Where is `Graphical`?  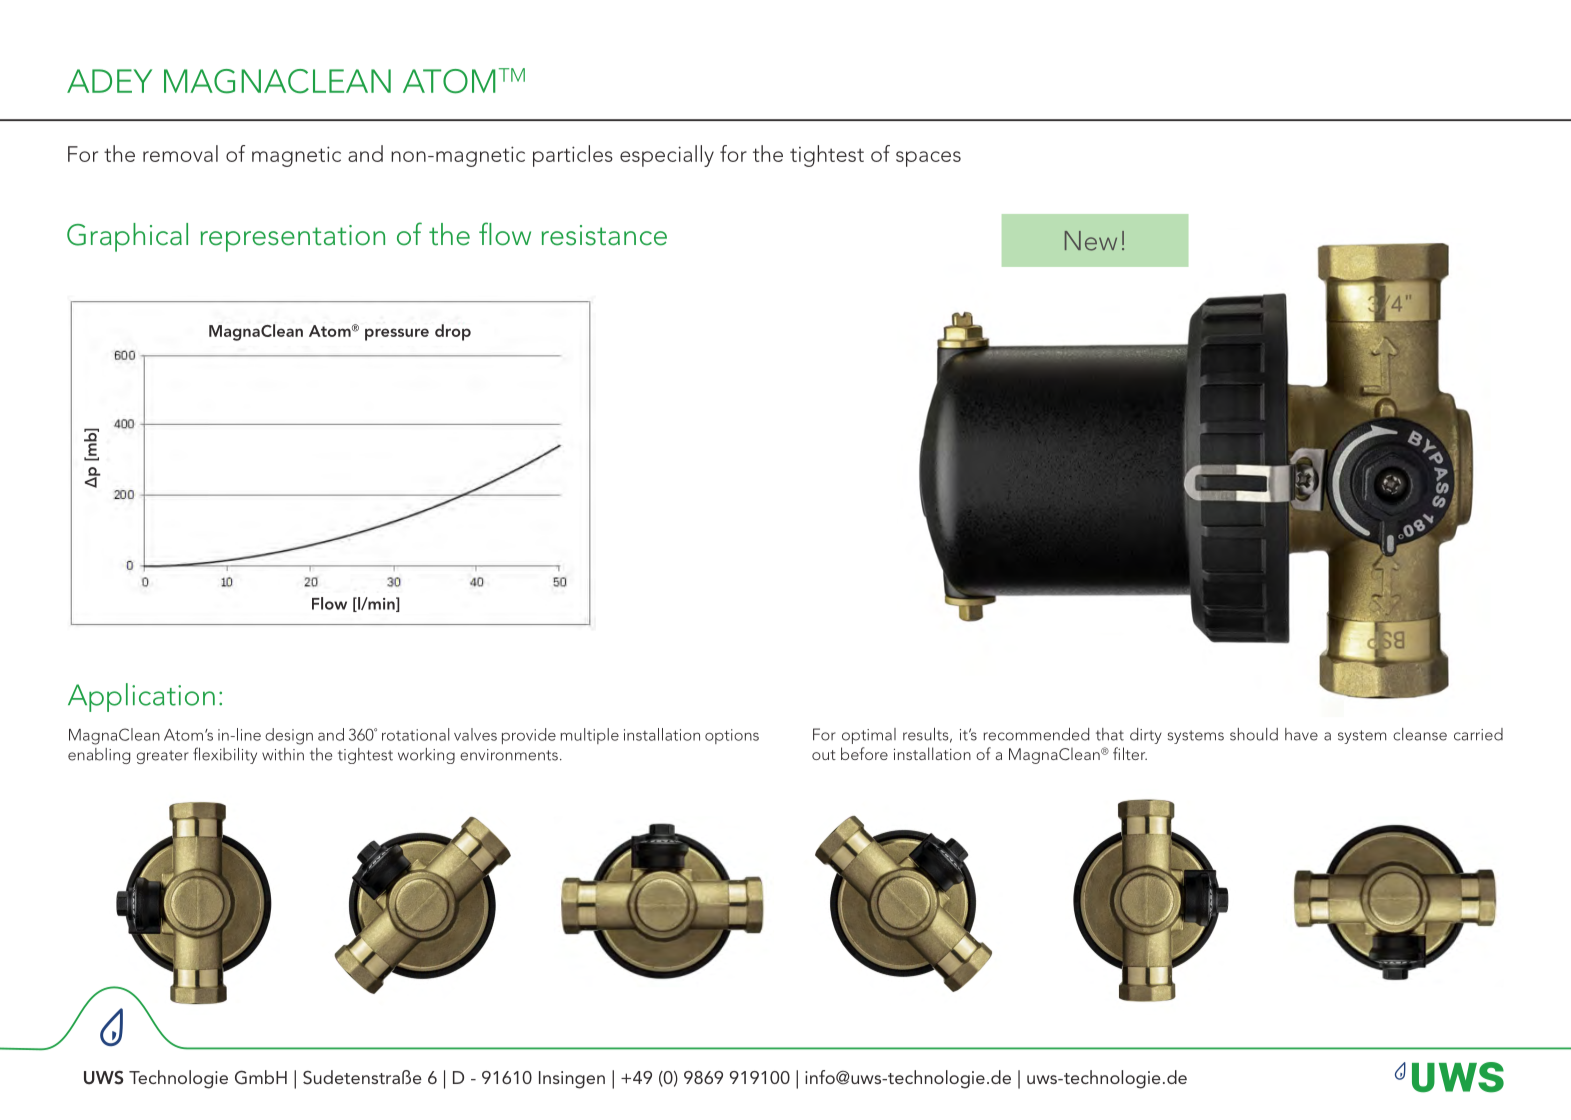
Graphical is located at coordinates (127, 237).
